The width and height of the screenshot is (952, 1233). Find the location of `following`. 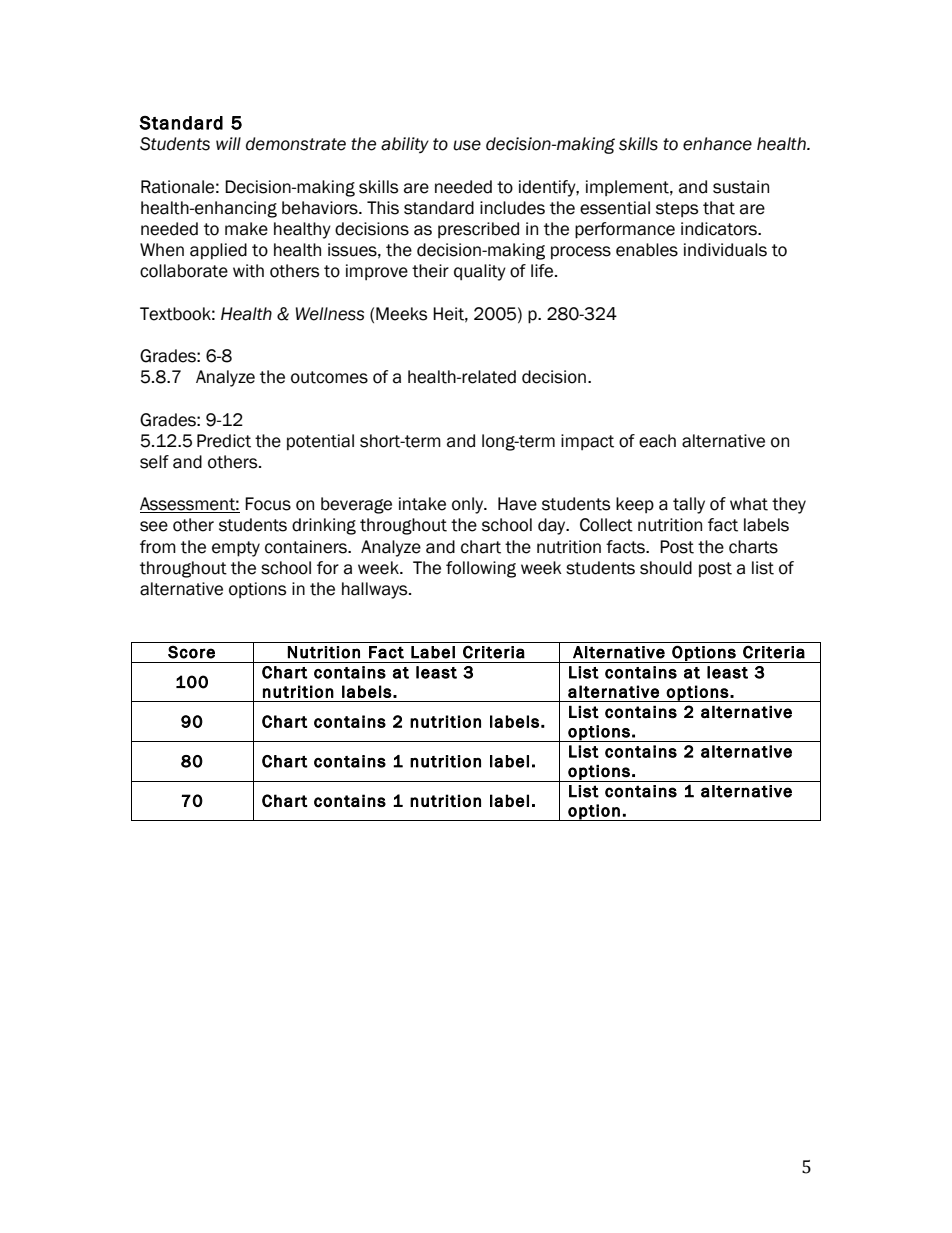

following is located at coordinates (481, 569).
